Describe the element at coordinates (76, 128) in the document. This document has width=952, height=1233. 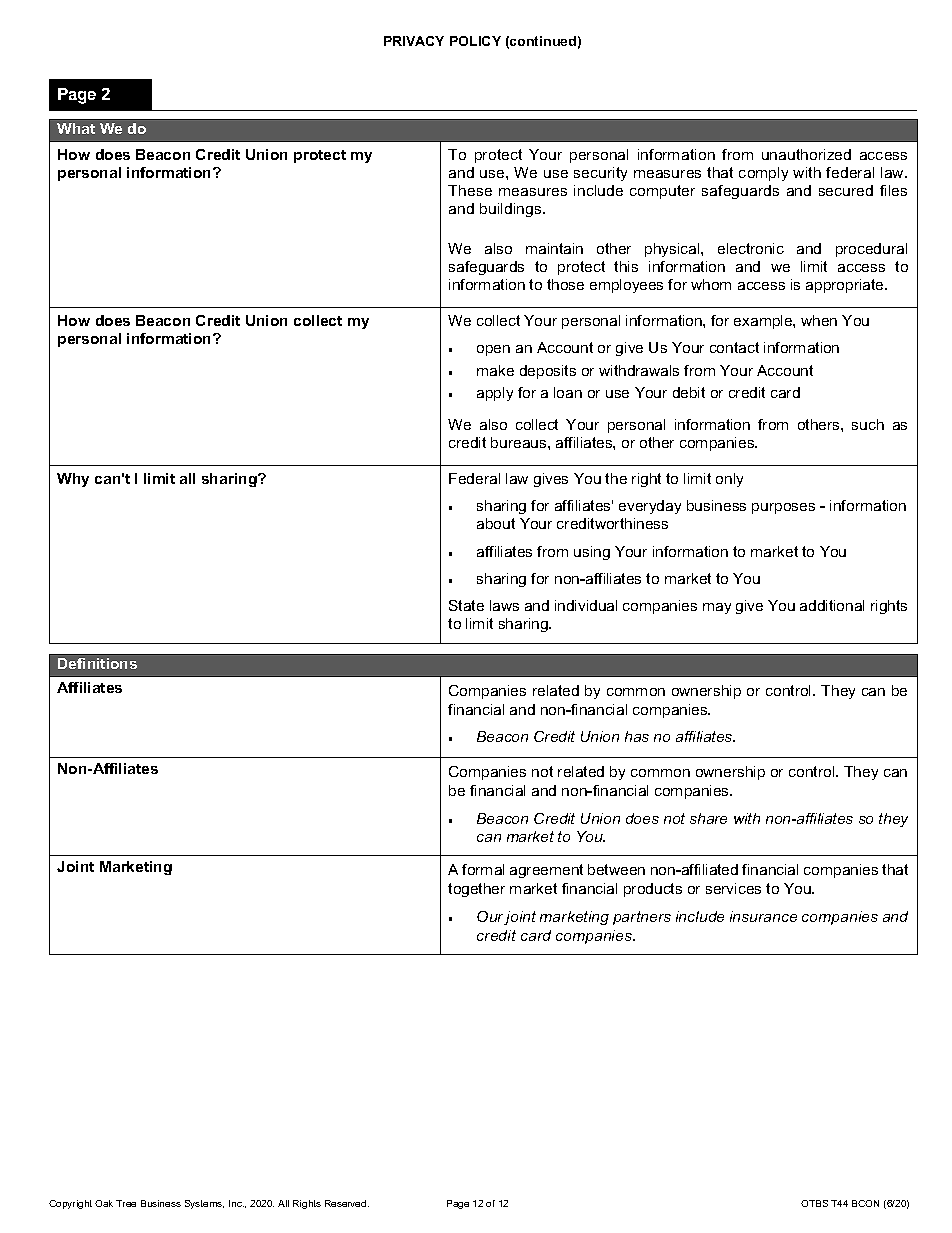
I see `What` at that location.
